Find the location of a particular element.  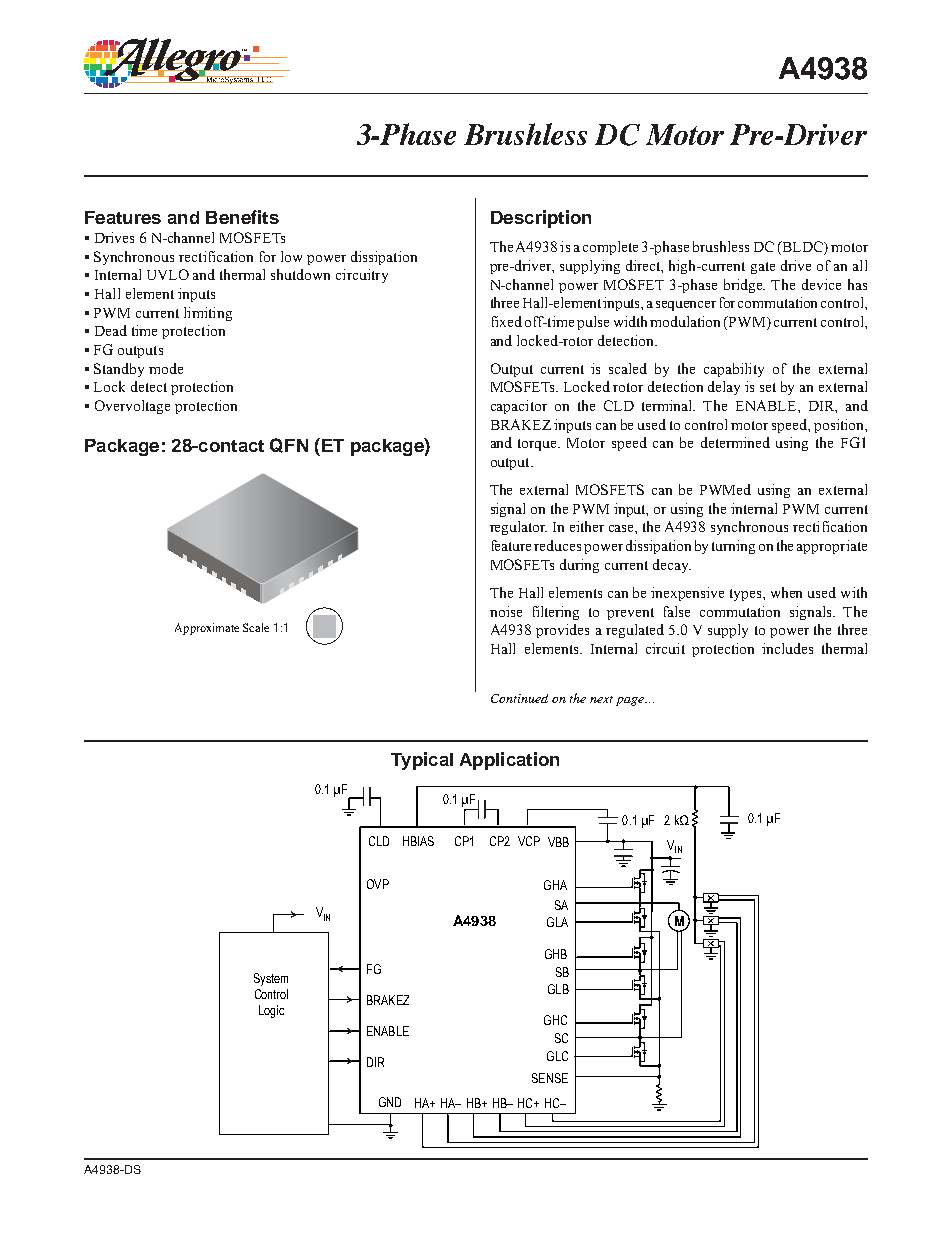

Approximate is located at coordinates (207, 629).
